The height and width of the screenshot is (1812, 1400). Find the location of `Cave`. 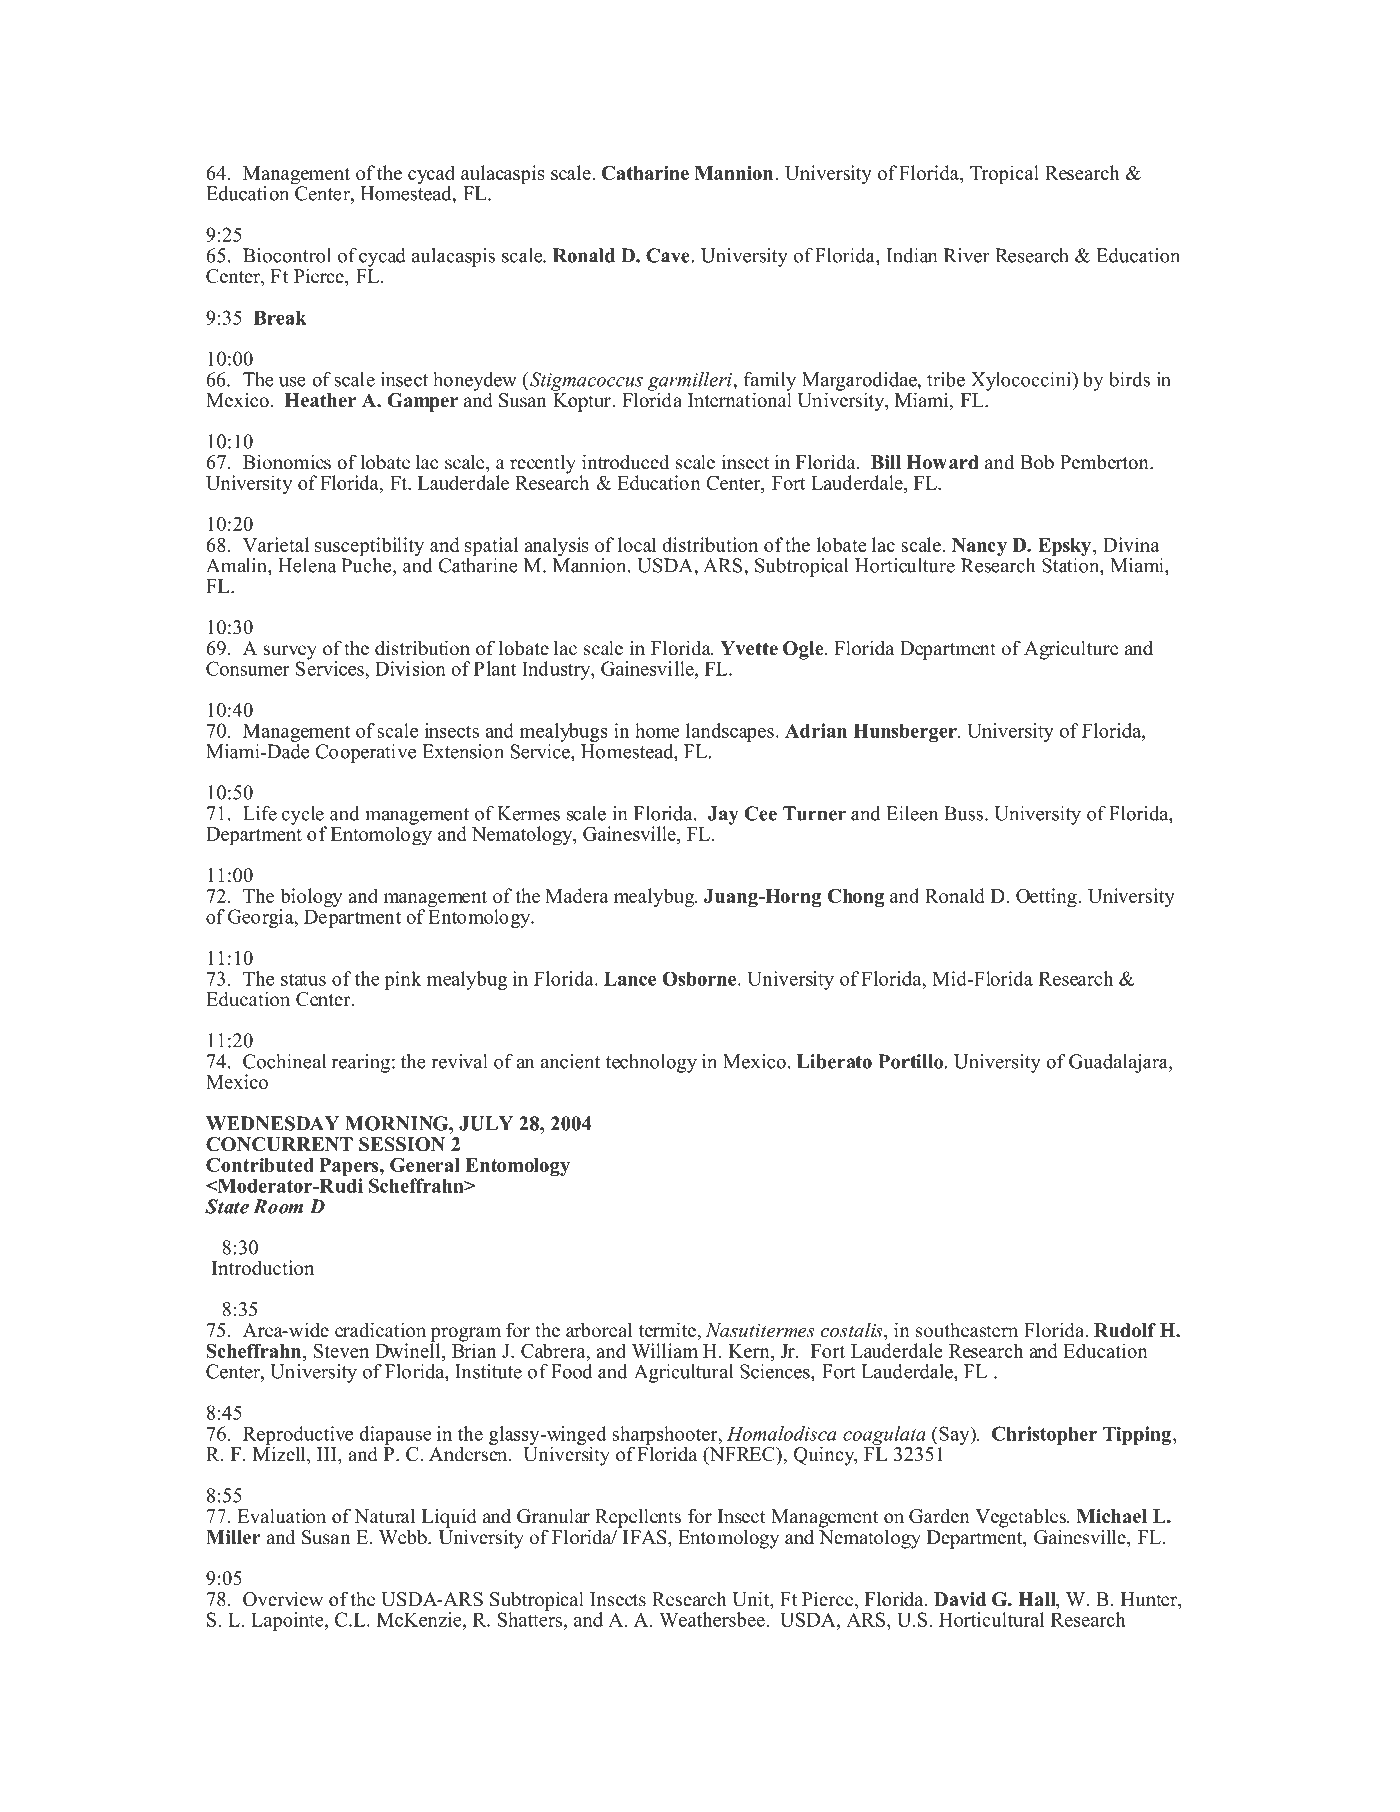

Cave is located at coordinates (669, 255).
